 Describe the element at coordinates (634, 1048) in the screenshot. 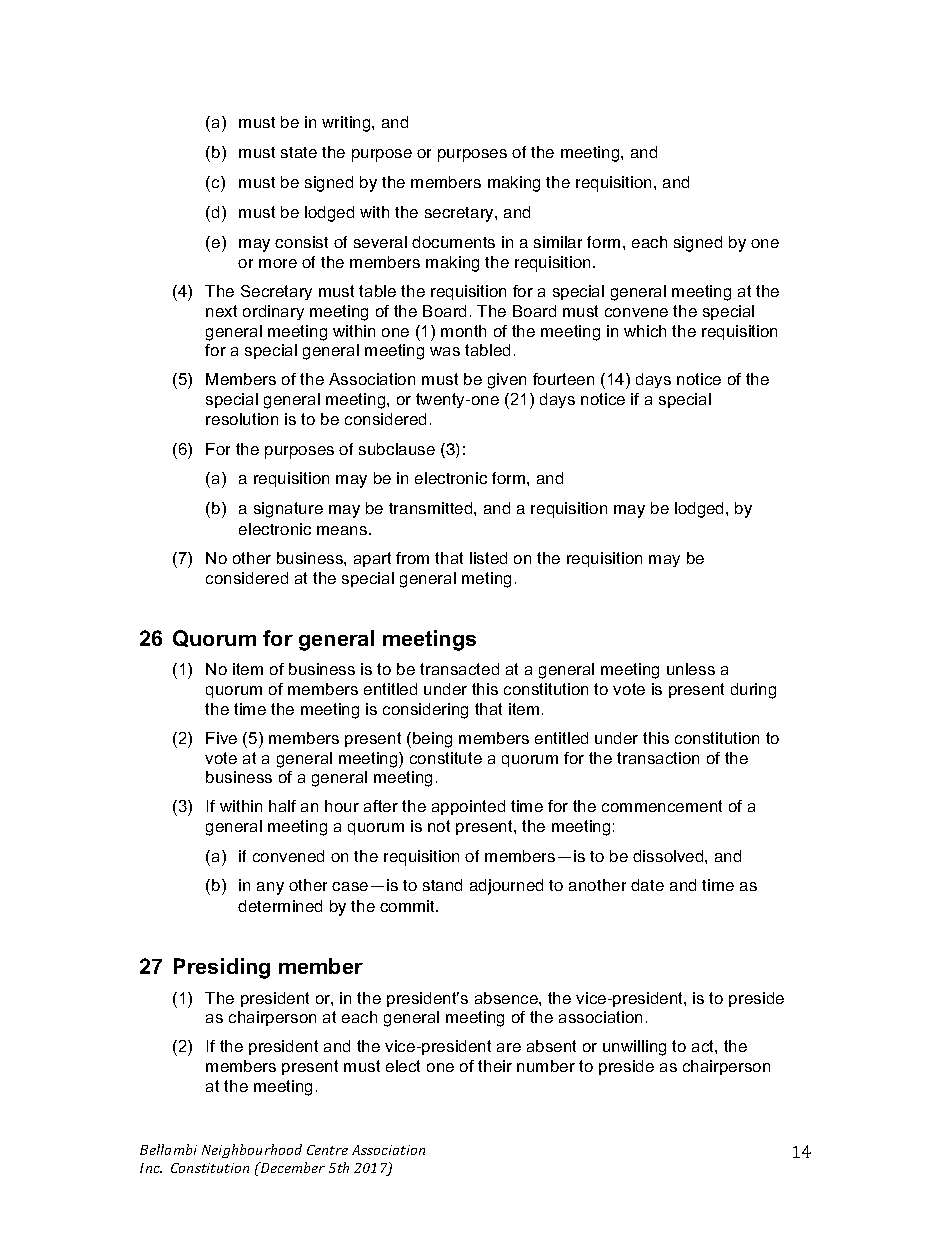

I see `unwilling` at that location.
